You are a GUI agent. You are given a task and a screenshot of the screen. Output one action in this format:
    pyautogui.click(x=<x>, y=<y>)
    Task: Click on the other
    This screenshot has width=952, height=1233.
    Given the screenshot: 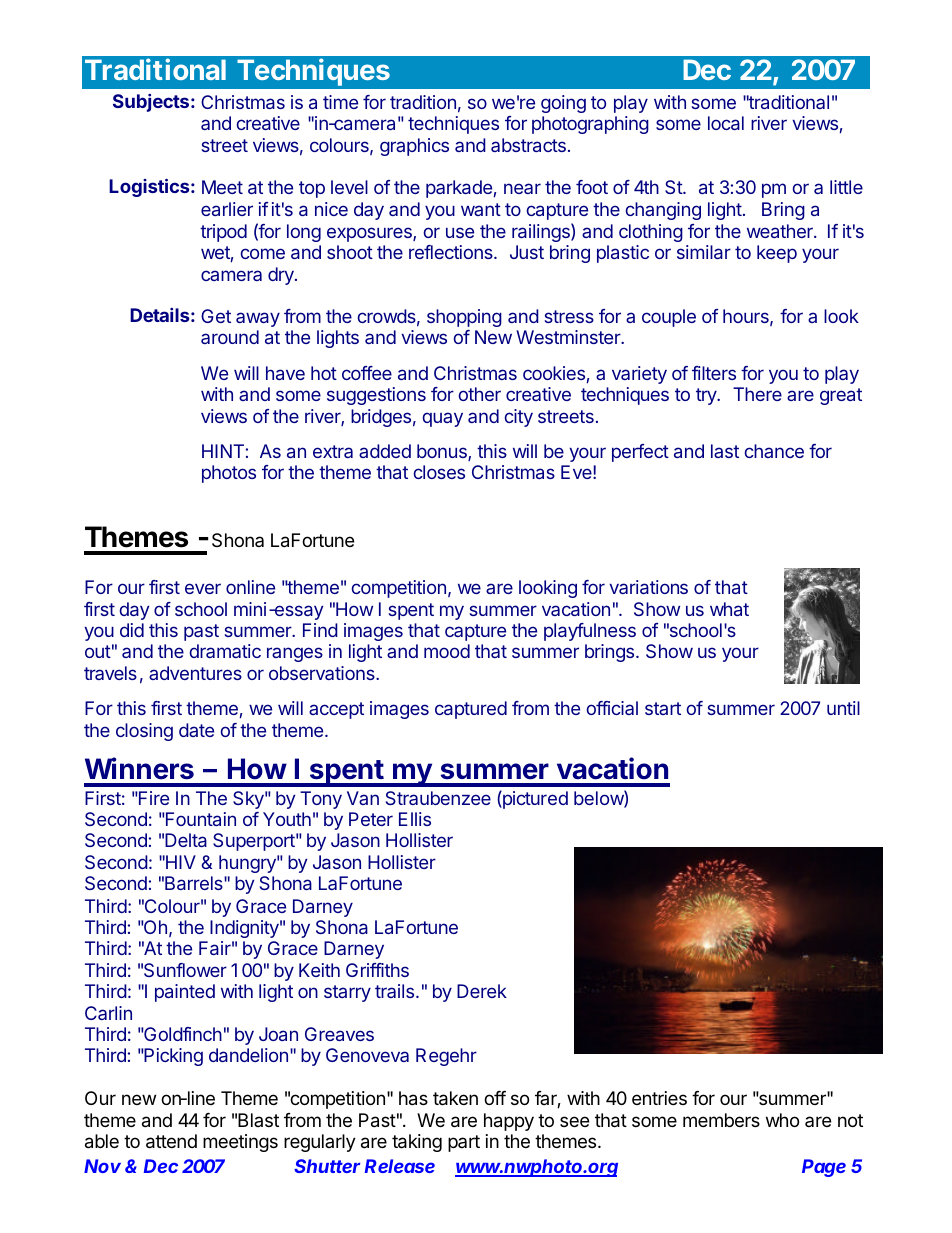 What is the action you would take?
    pyautogui.click(x=479, y=394)
